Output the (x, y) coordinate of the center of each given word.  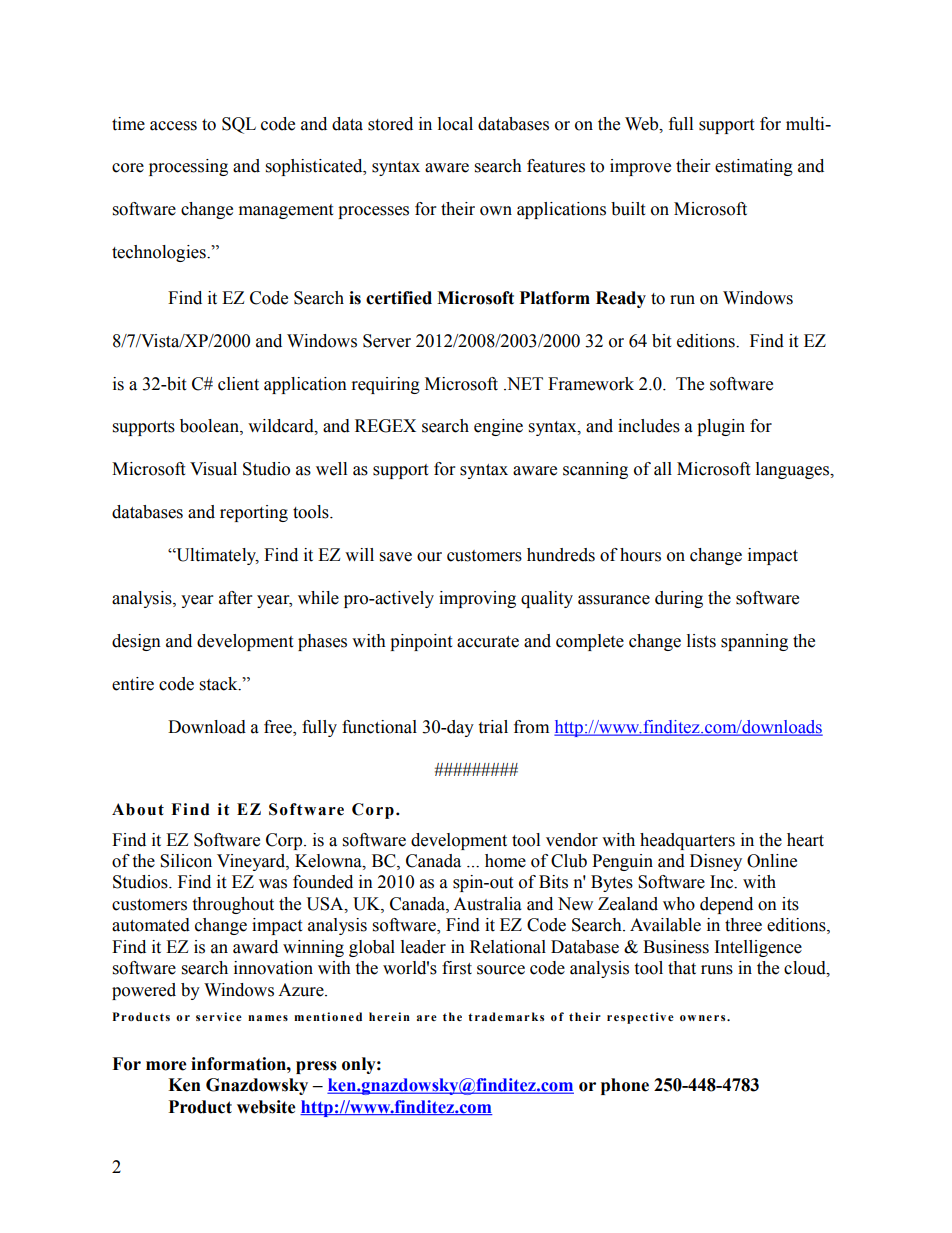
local (455, 124)
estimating (754, 167)
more (166, 1066)
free (279, 728)
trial (493, 727)
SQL (239, 125)
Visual (213, 469)
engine (498, 427)
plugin (721, 427)
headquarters (687, 841)
